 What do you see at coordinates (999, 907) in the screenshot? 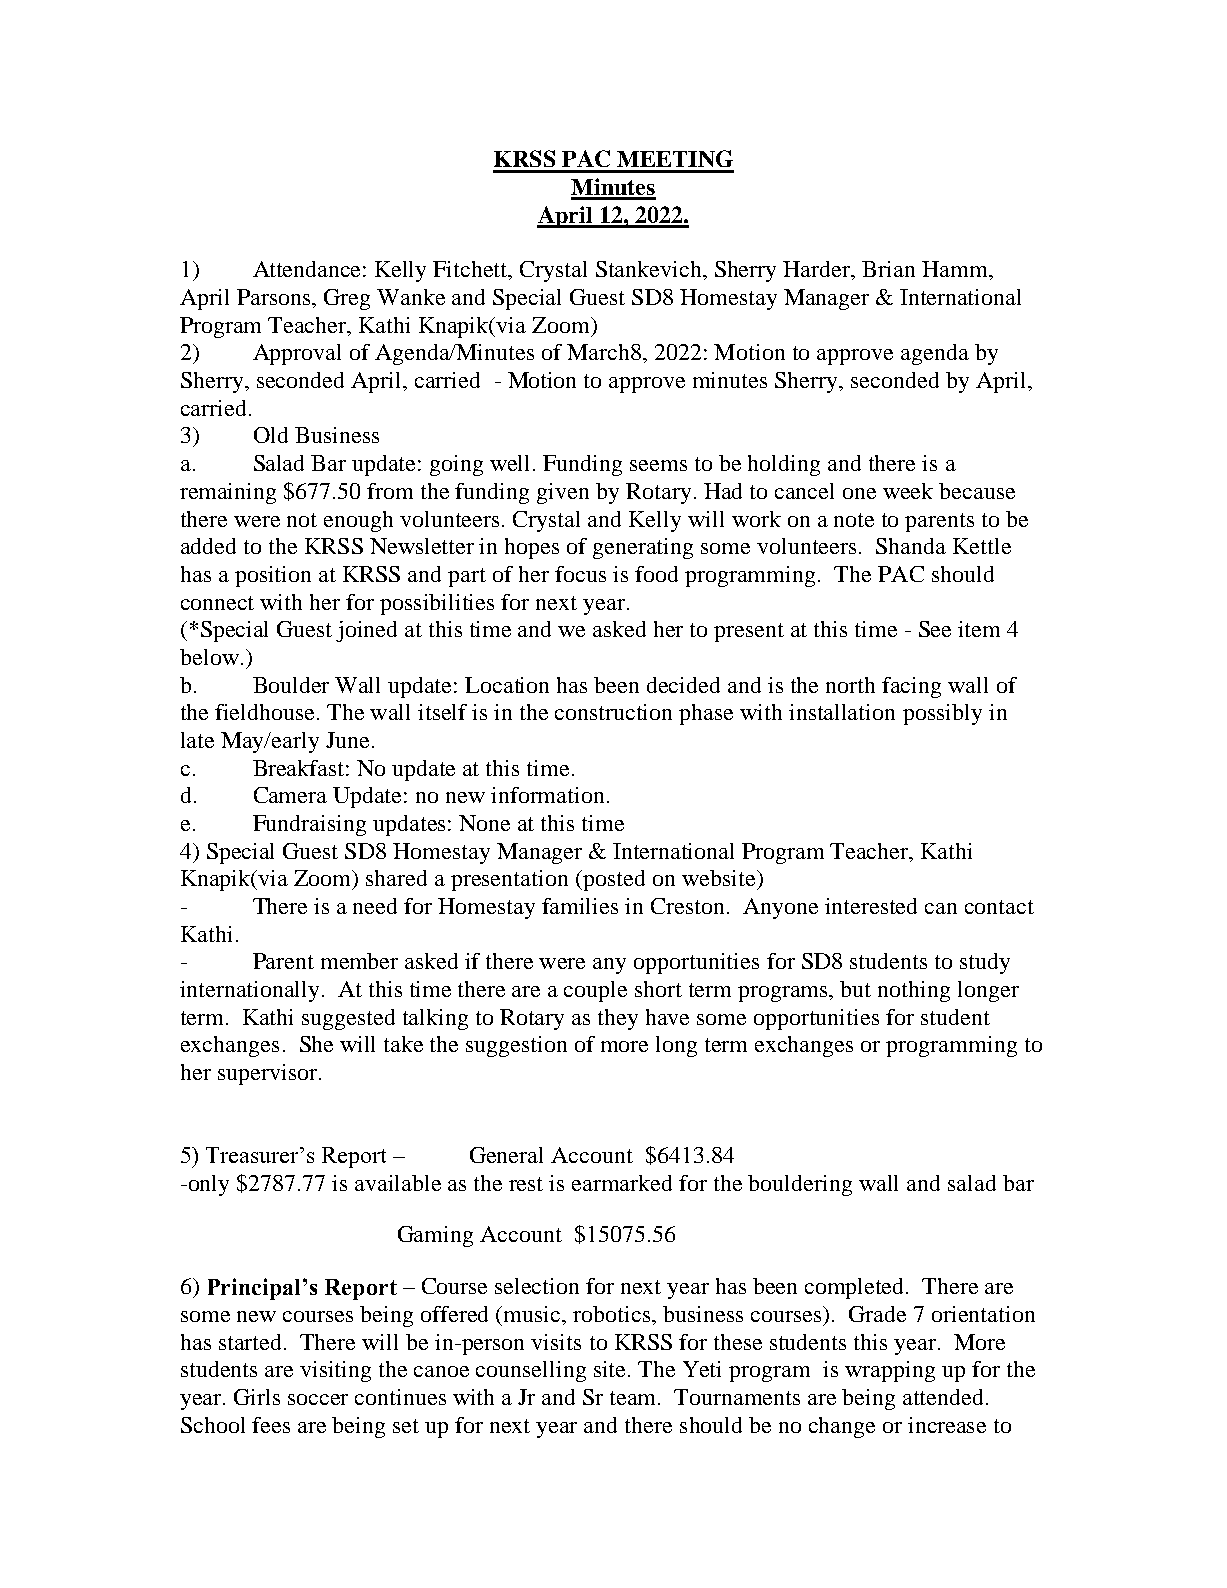
I see `contact` at bounding box center [999, 907].
